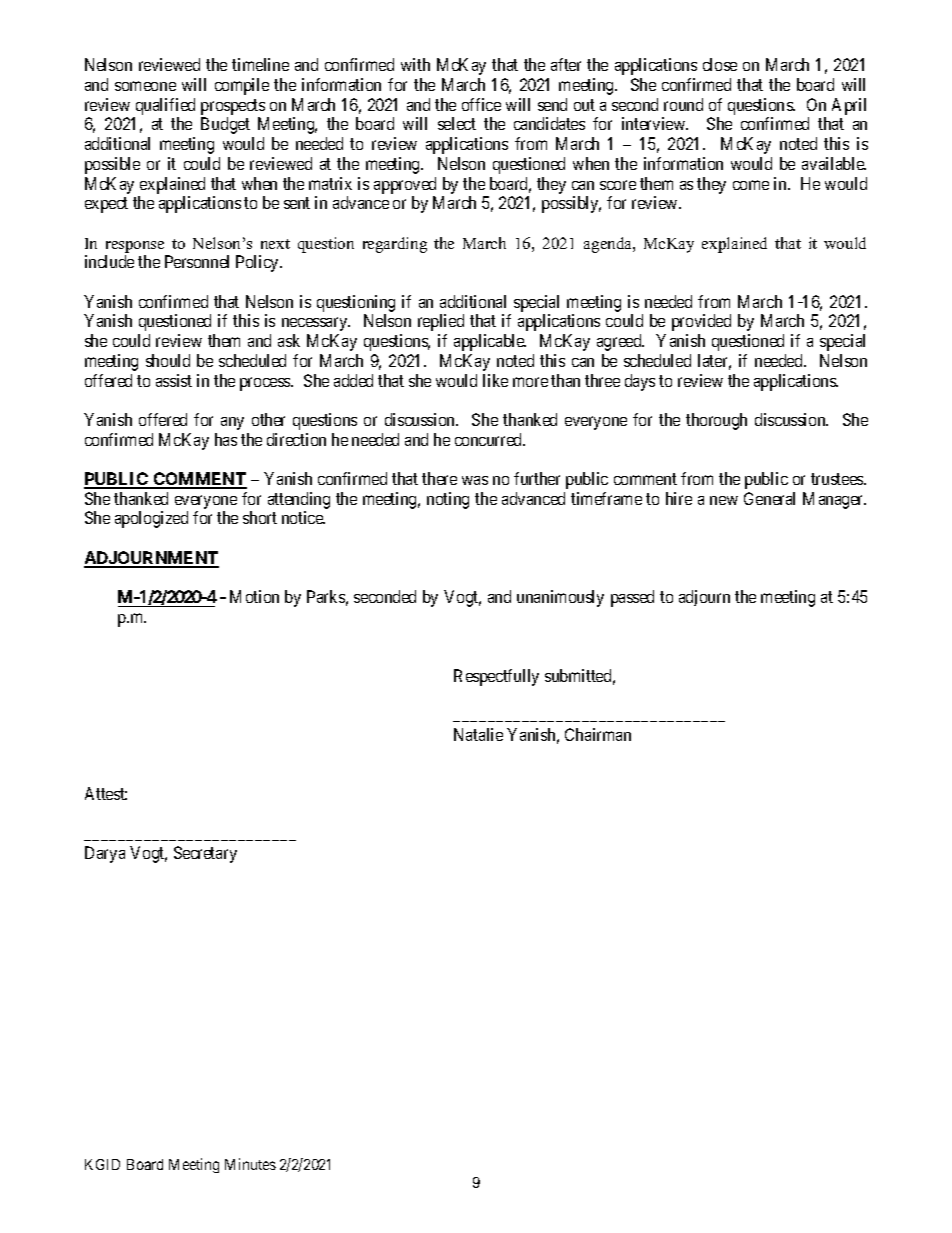  I want to click on Darya, so click(105, 854).
